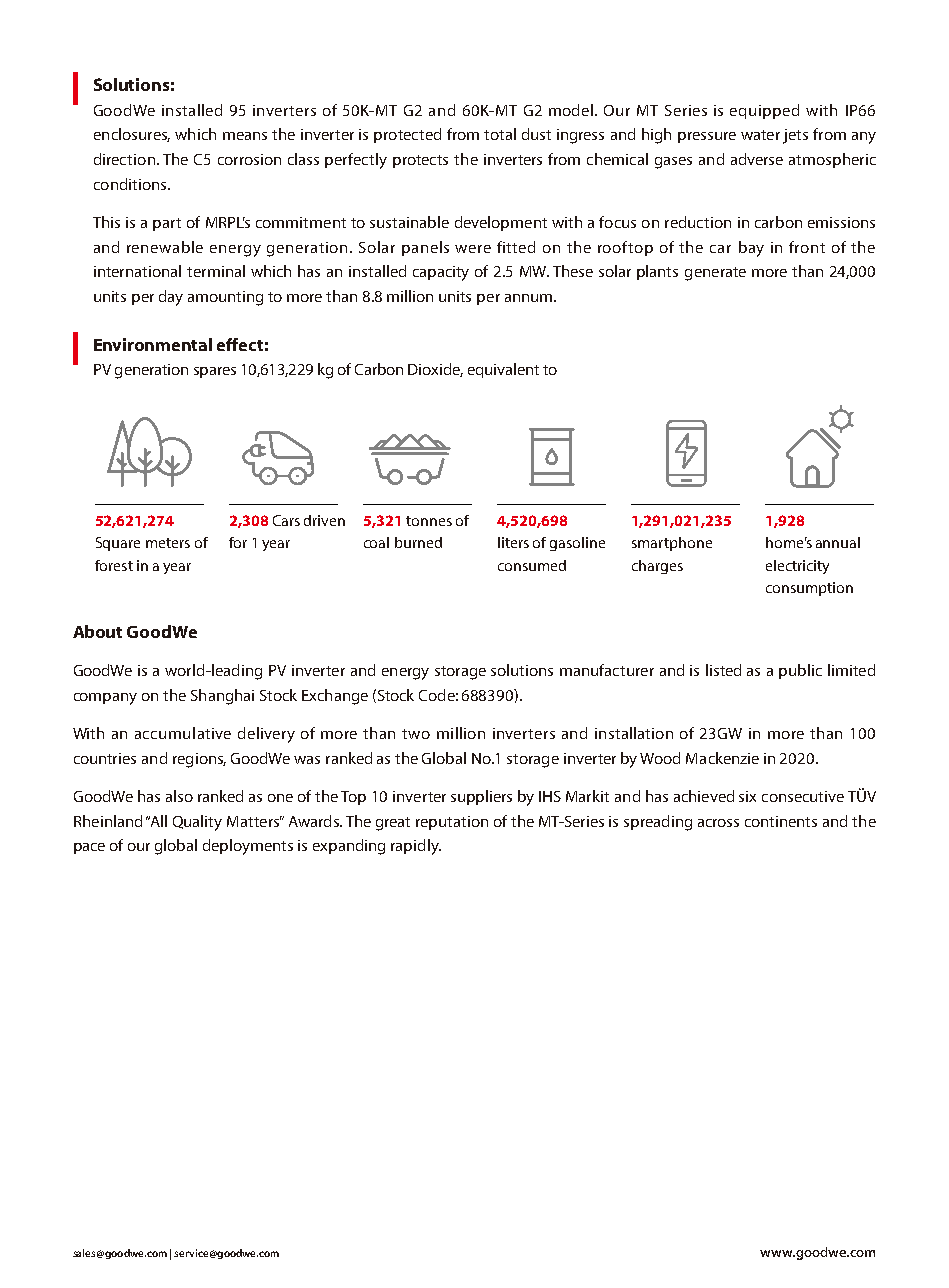 The image size is (949, 1288). I want to click on spares, so click(215, 372).
